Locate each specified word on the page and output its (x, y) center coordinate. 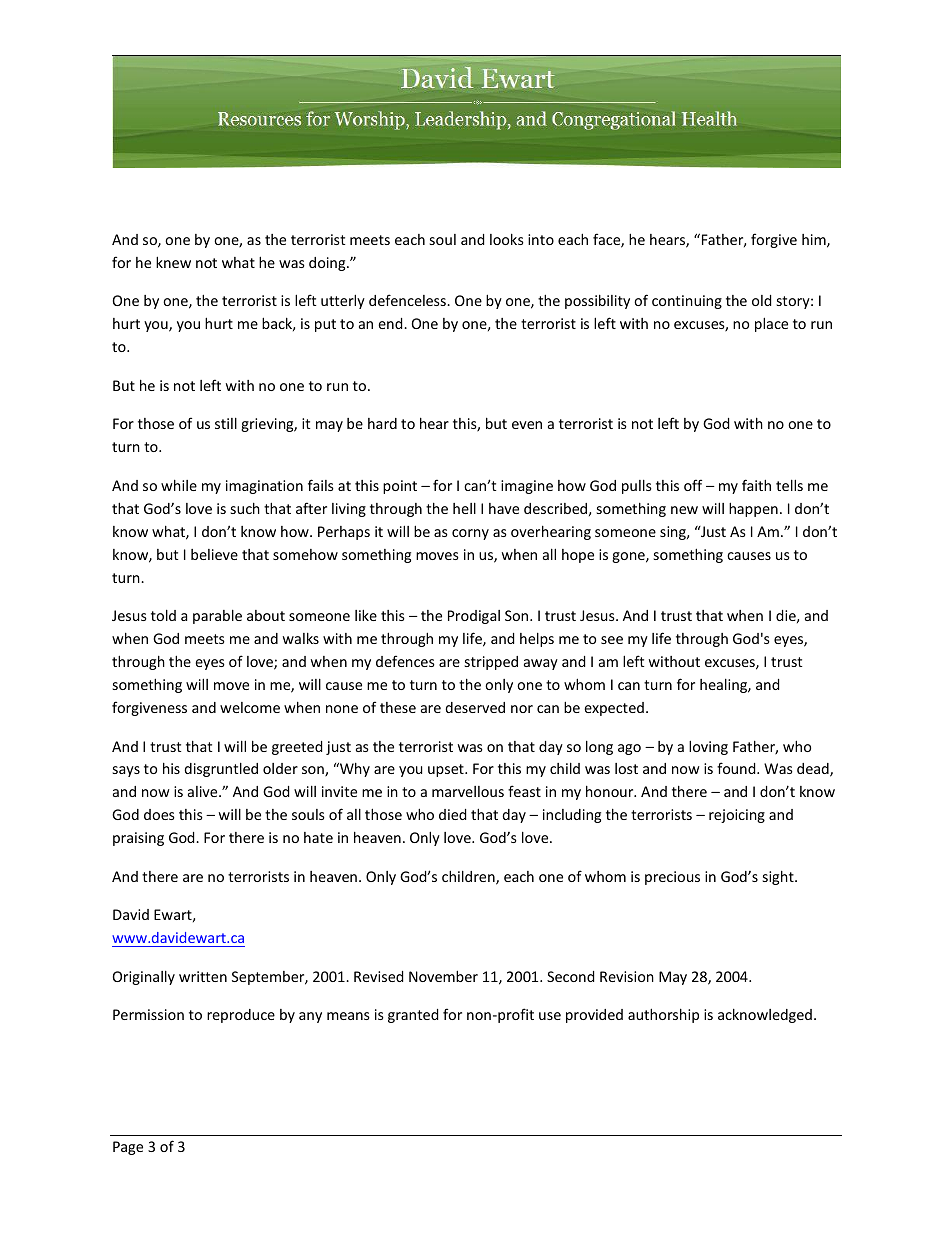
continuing (687, 302)
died (452, 814)
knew (173, 262)
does (159, 814)
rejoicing (737, 816)
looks (507, 239)
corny (470, 534)
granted (413, 1016)
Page (128, 1148)
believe (214, 554)
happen (753, 509)
